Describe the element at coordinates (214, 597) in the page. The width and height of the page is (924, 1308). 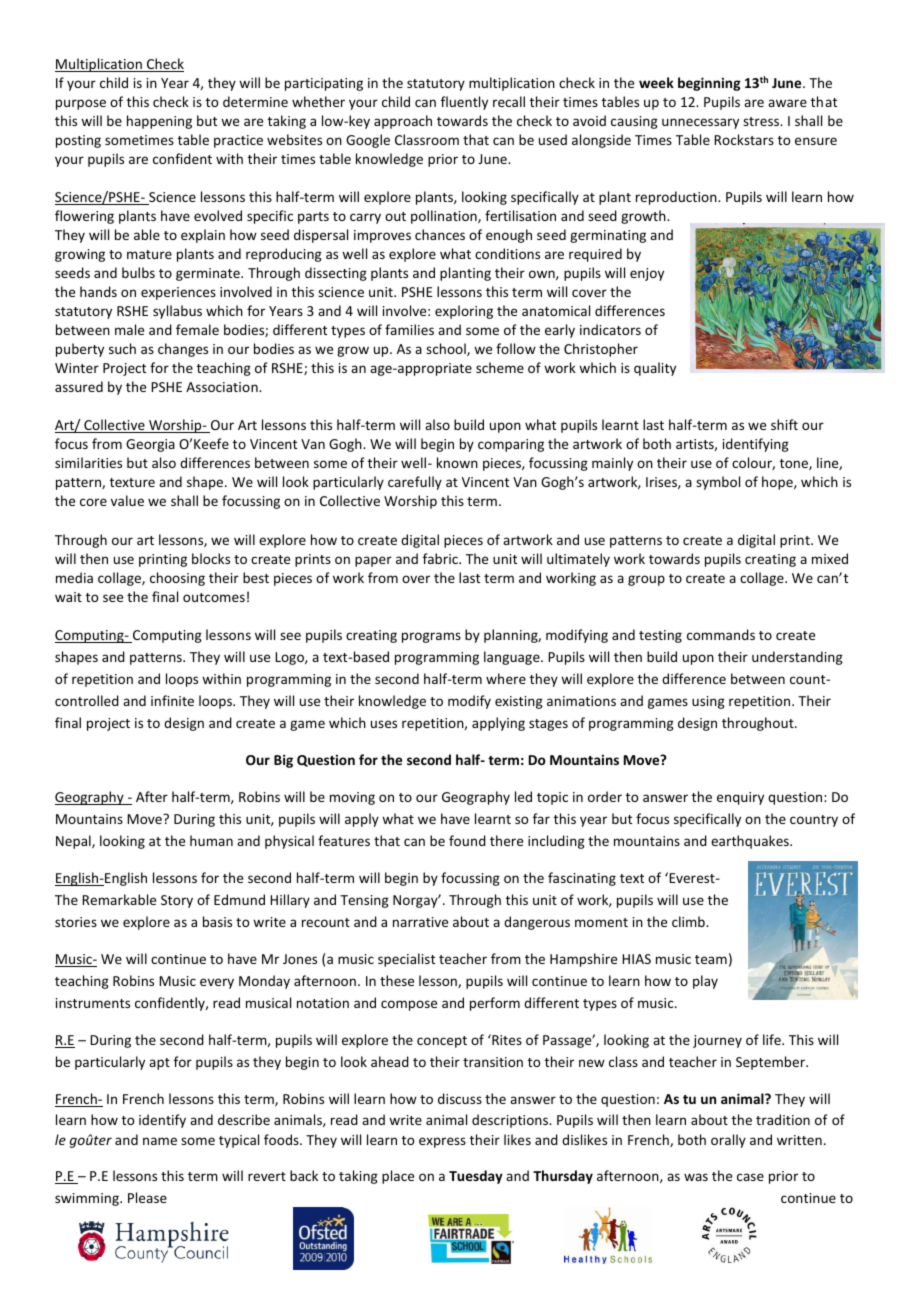
I see `outcomes` at that location.
